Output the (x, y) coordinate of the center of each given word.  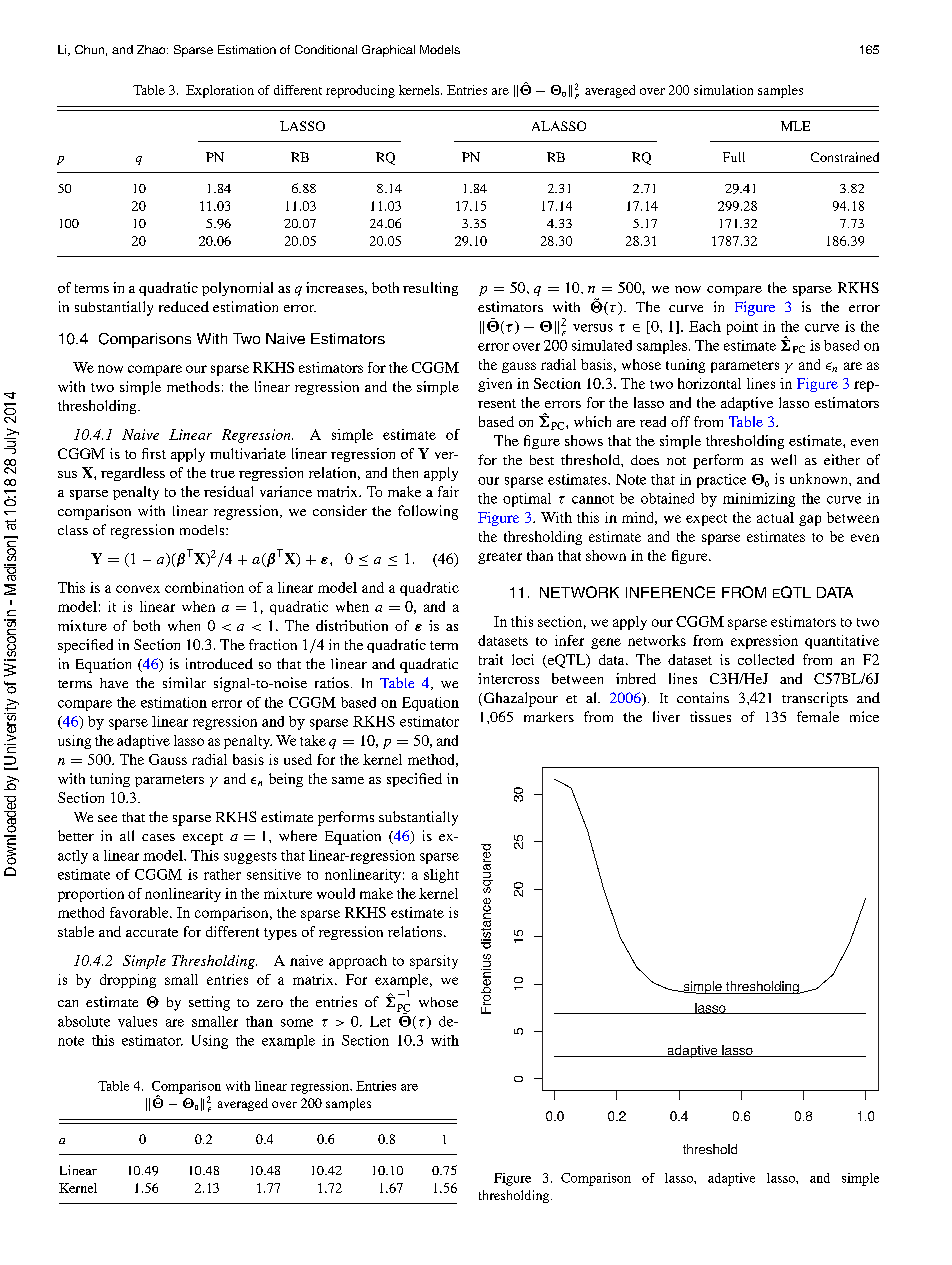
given (495, 385)
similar (184, 682)
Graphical (388, 51)
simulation (723, 90)
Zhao (152, 49)
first (154, 453)
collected (766, 659)
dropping (128, 981)
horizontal (709, 383)
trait (491, 659)
